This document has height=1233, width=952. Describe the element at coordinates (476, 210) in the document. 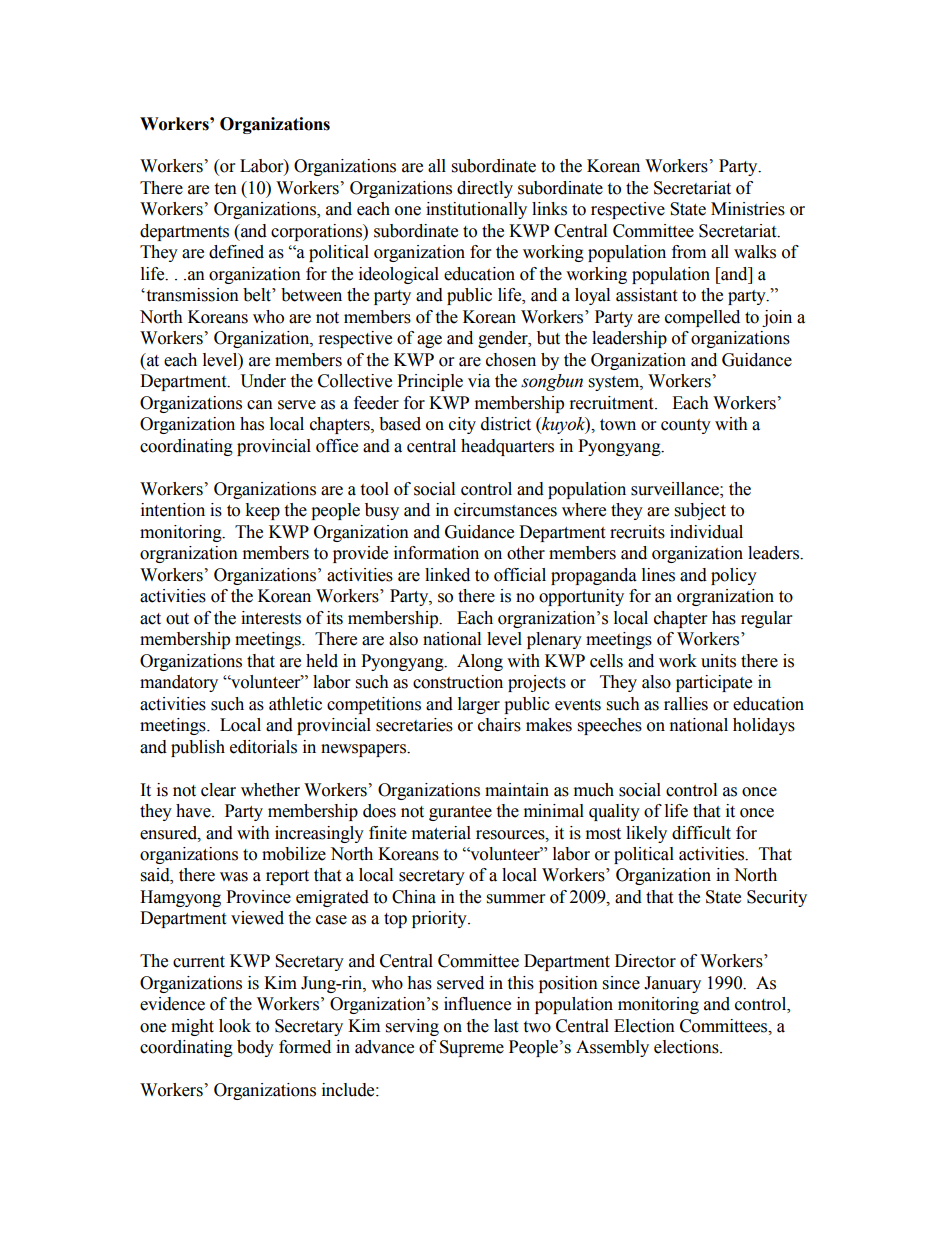

I see `institutionally` at that location.
